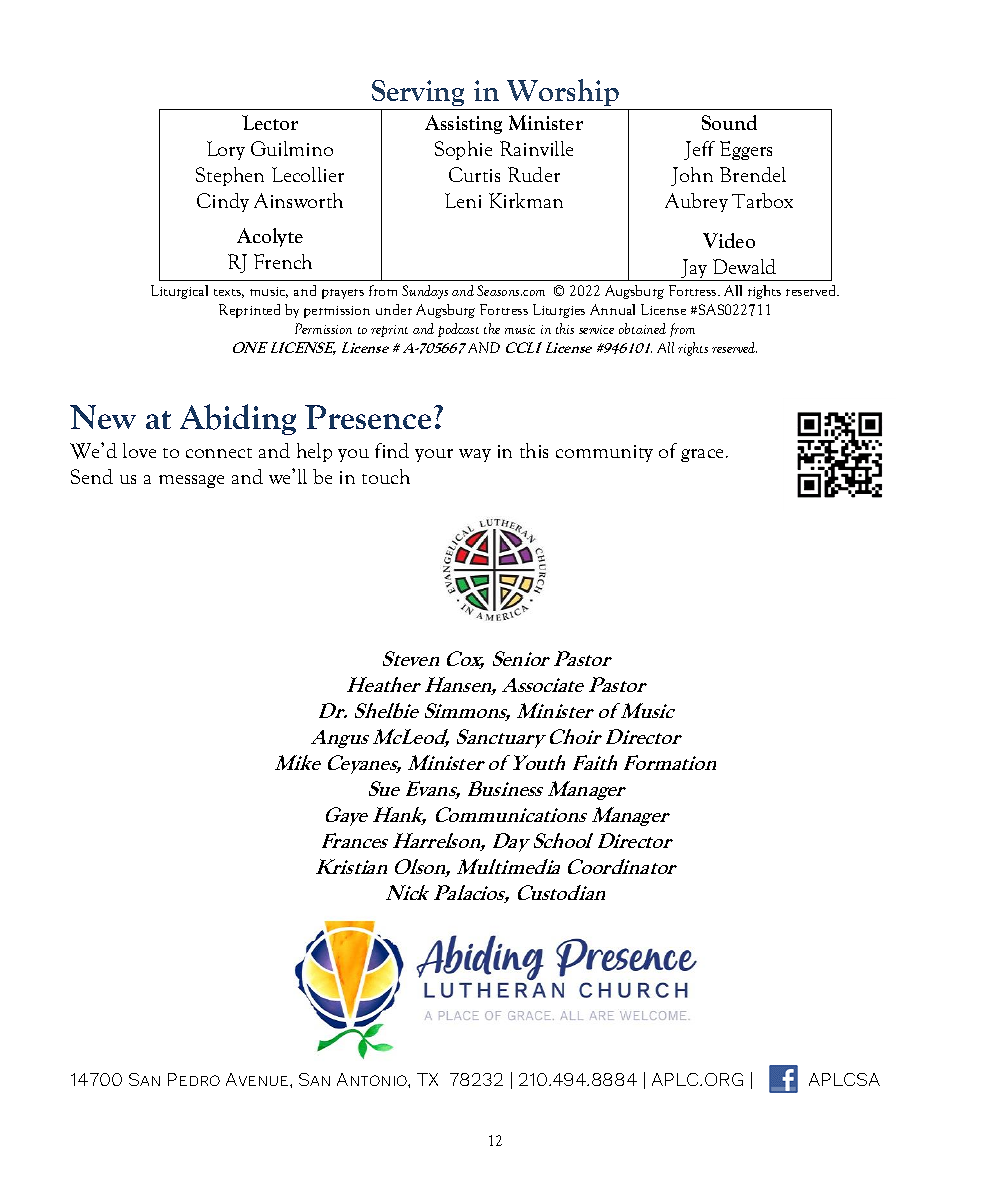  Describe the element at coordinates (386, 476) in the page. I see `touch` at that location.
